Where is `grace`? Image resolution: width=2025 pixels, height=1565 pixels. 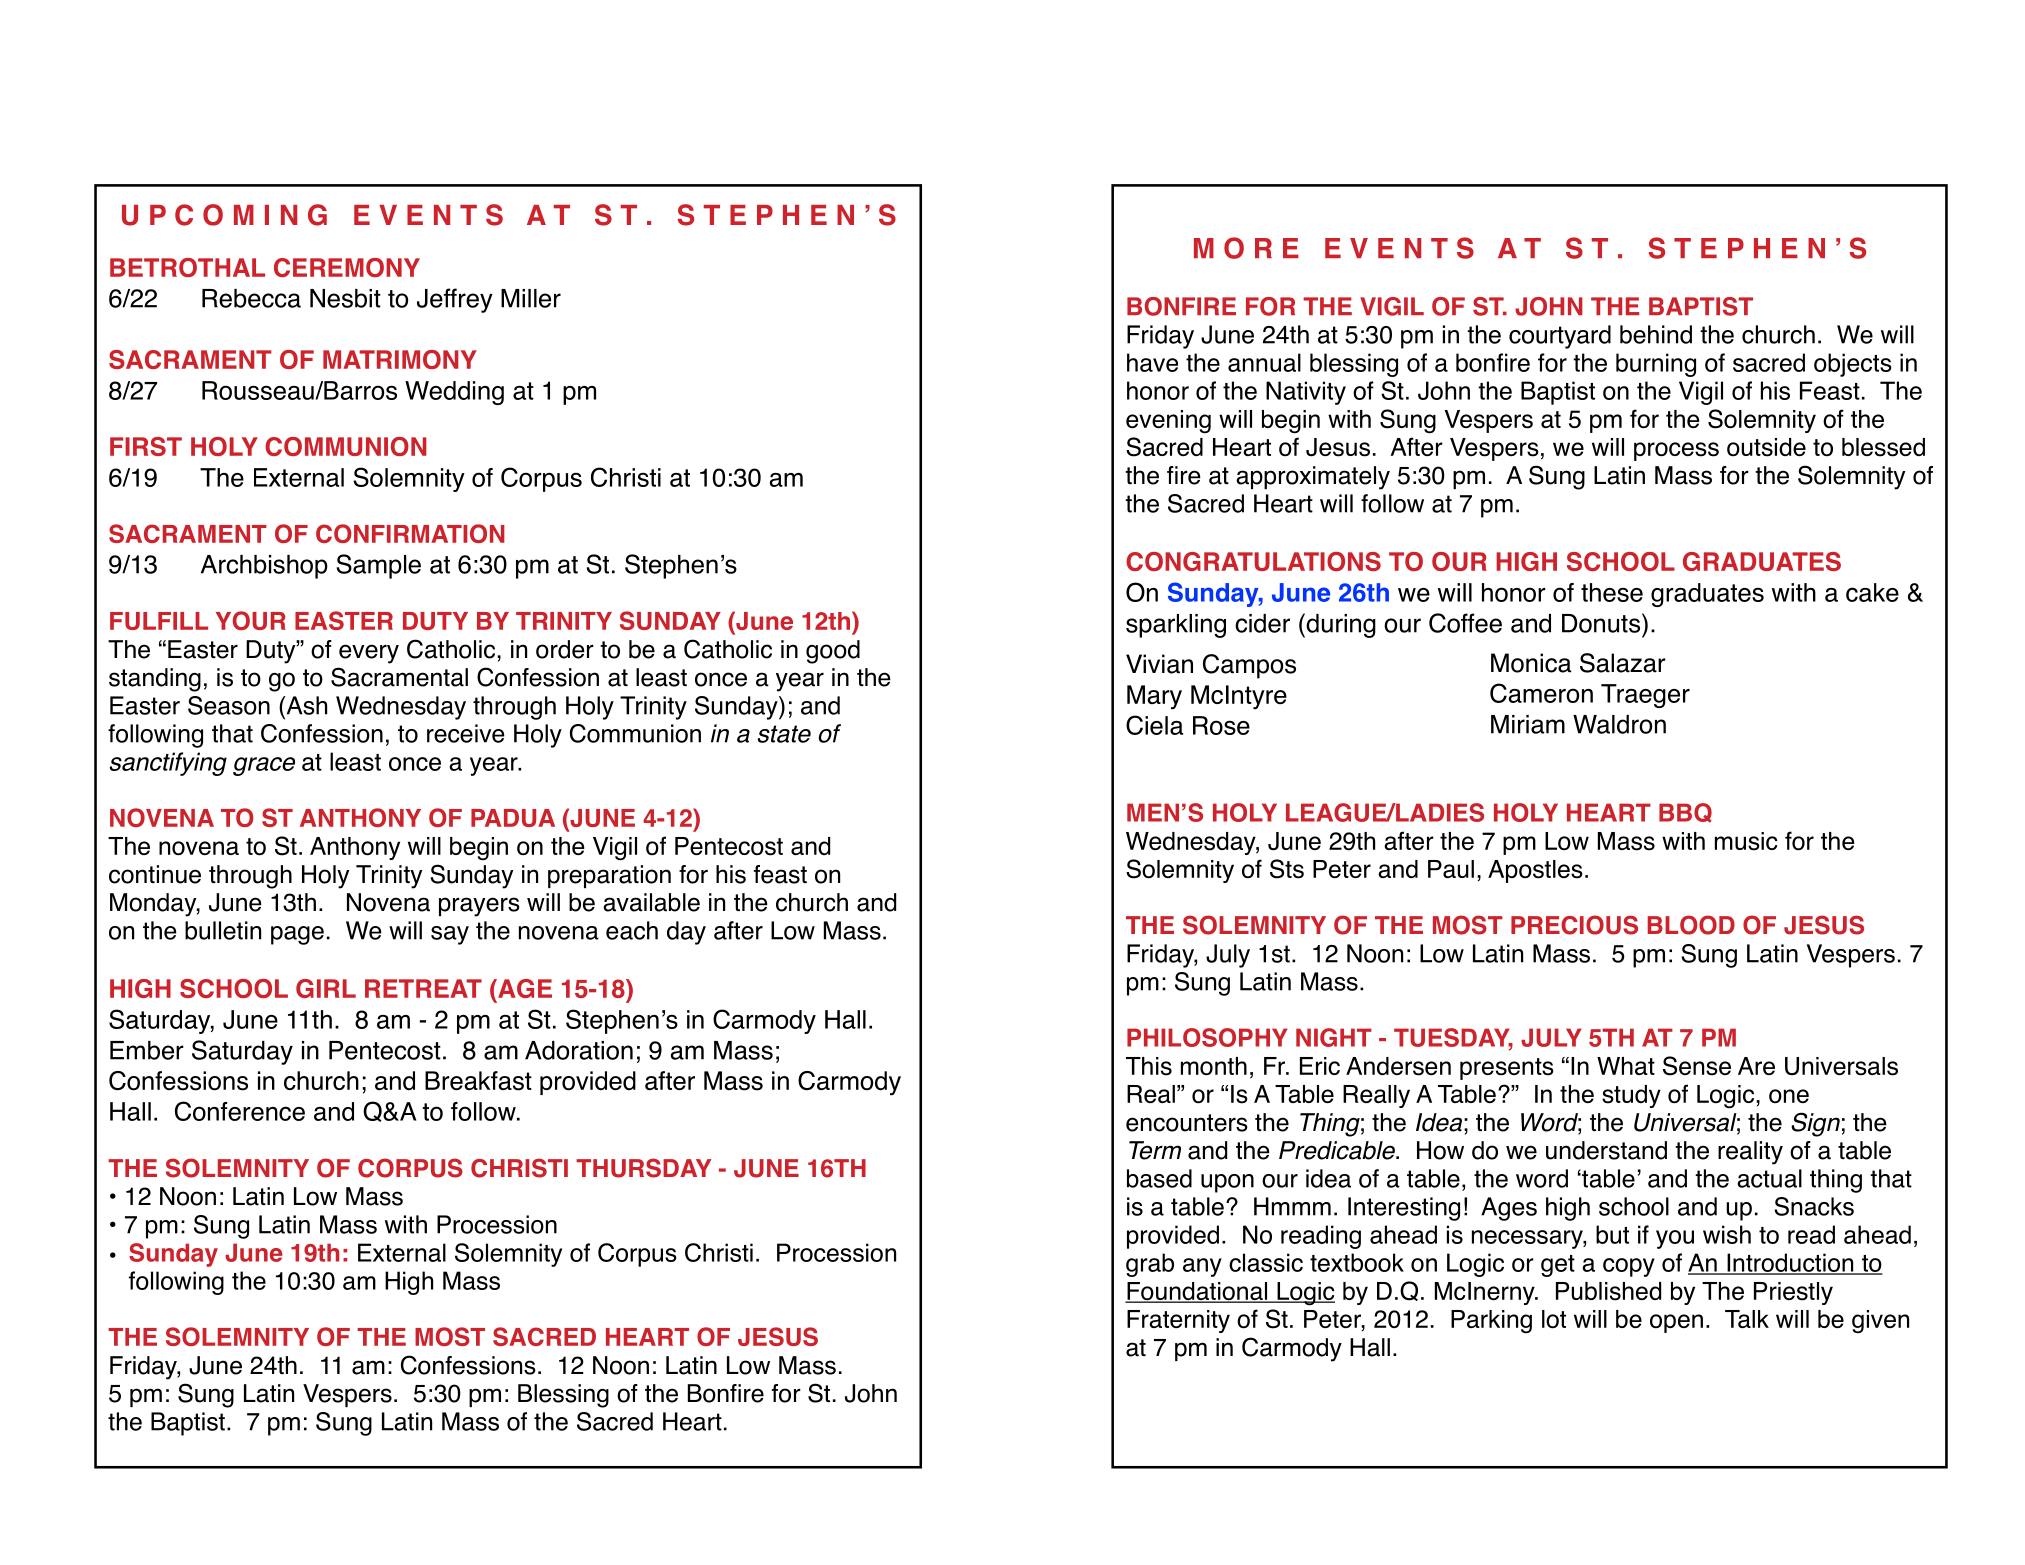 grace is located at coordinates (264, 766).
